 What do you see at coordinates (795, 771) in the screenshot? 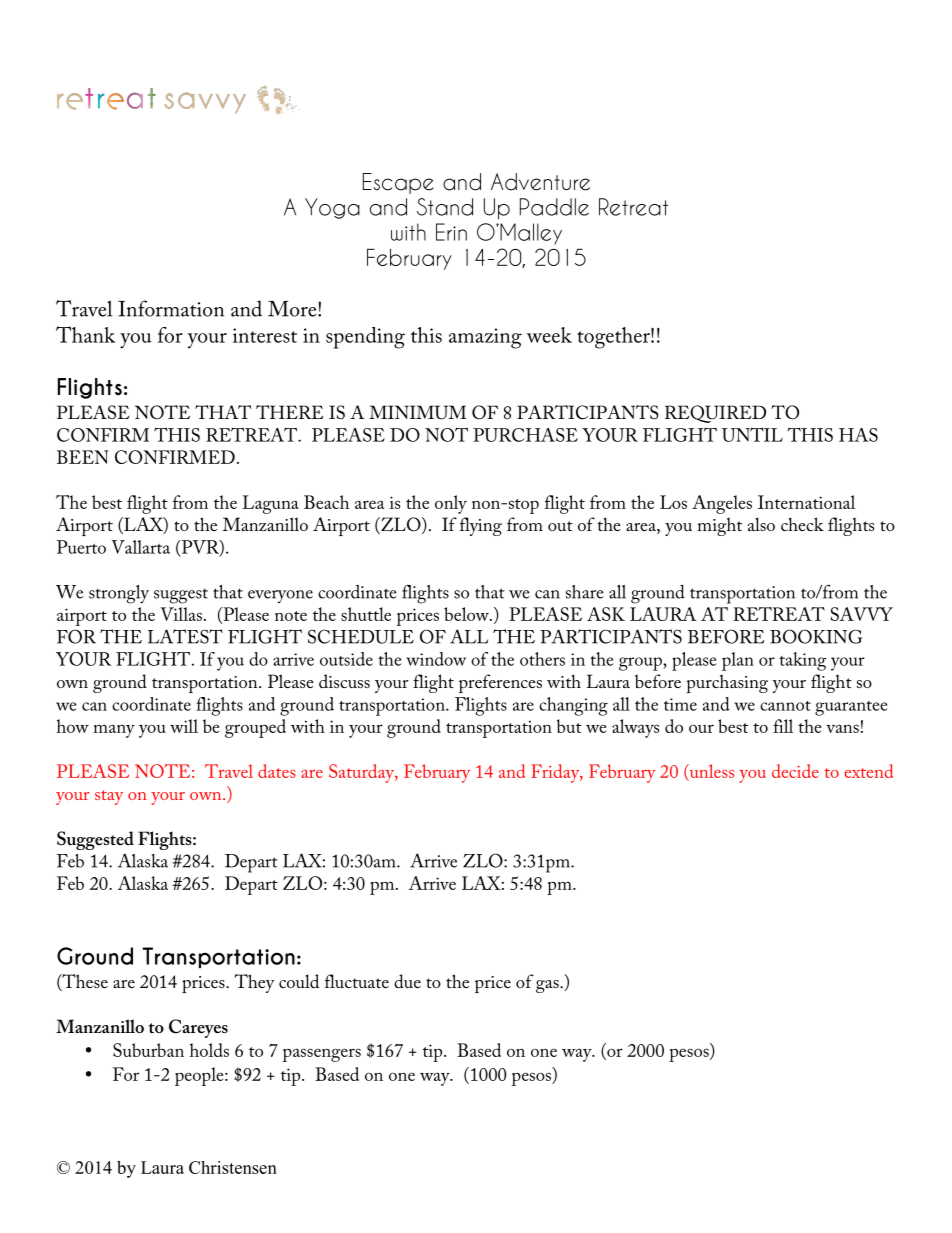
I see `decide` at bounding box center [795, 771].
